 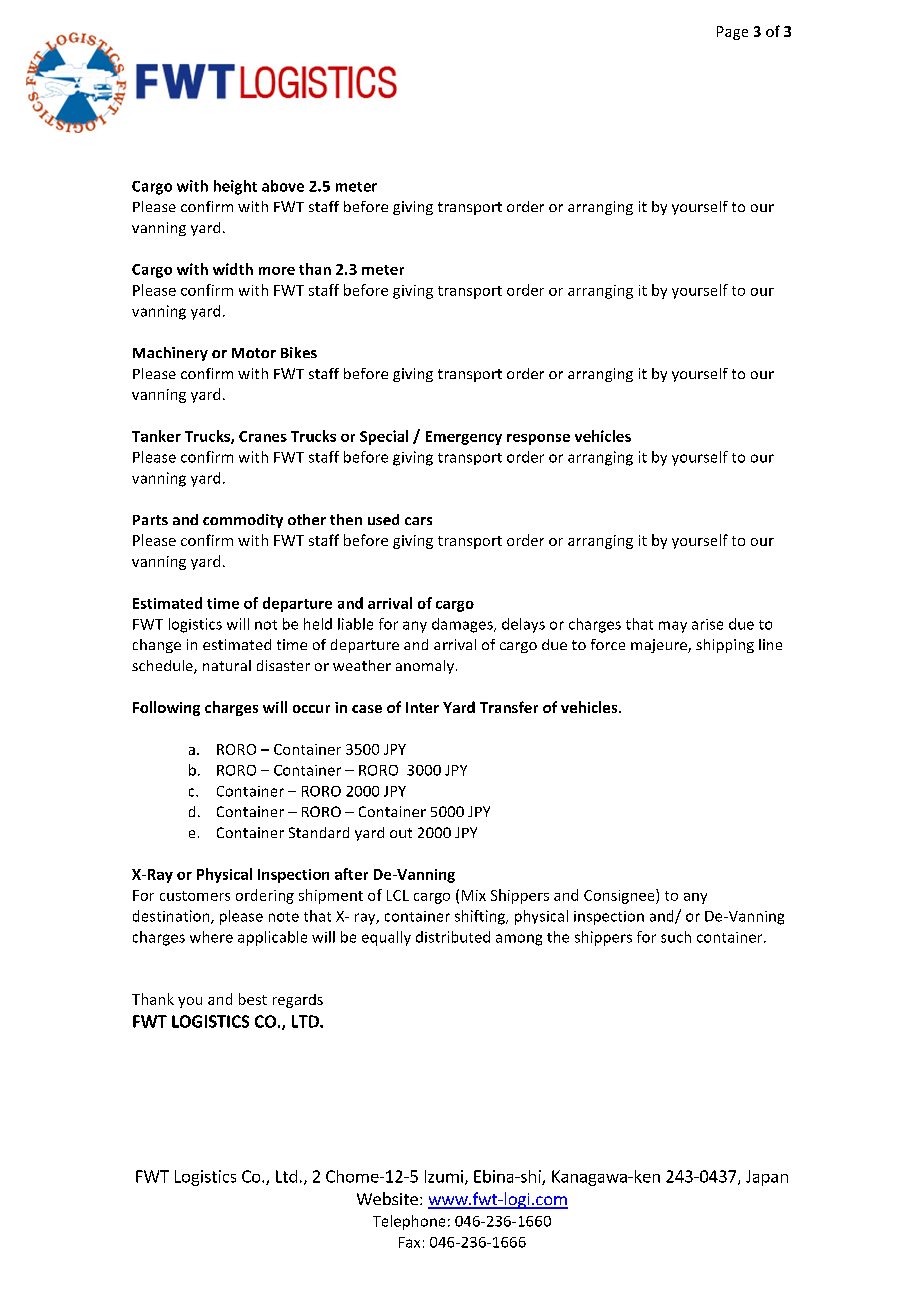 I want to click on response, so click(x=538, y=439).
